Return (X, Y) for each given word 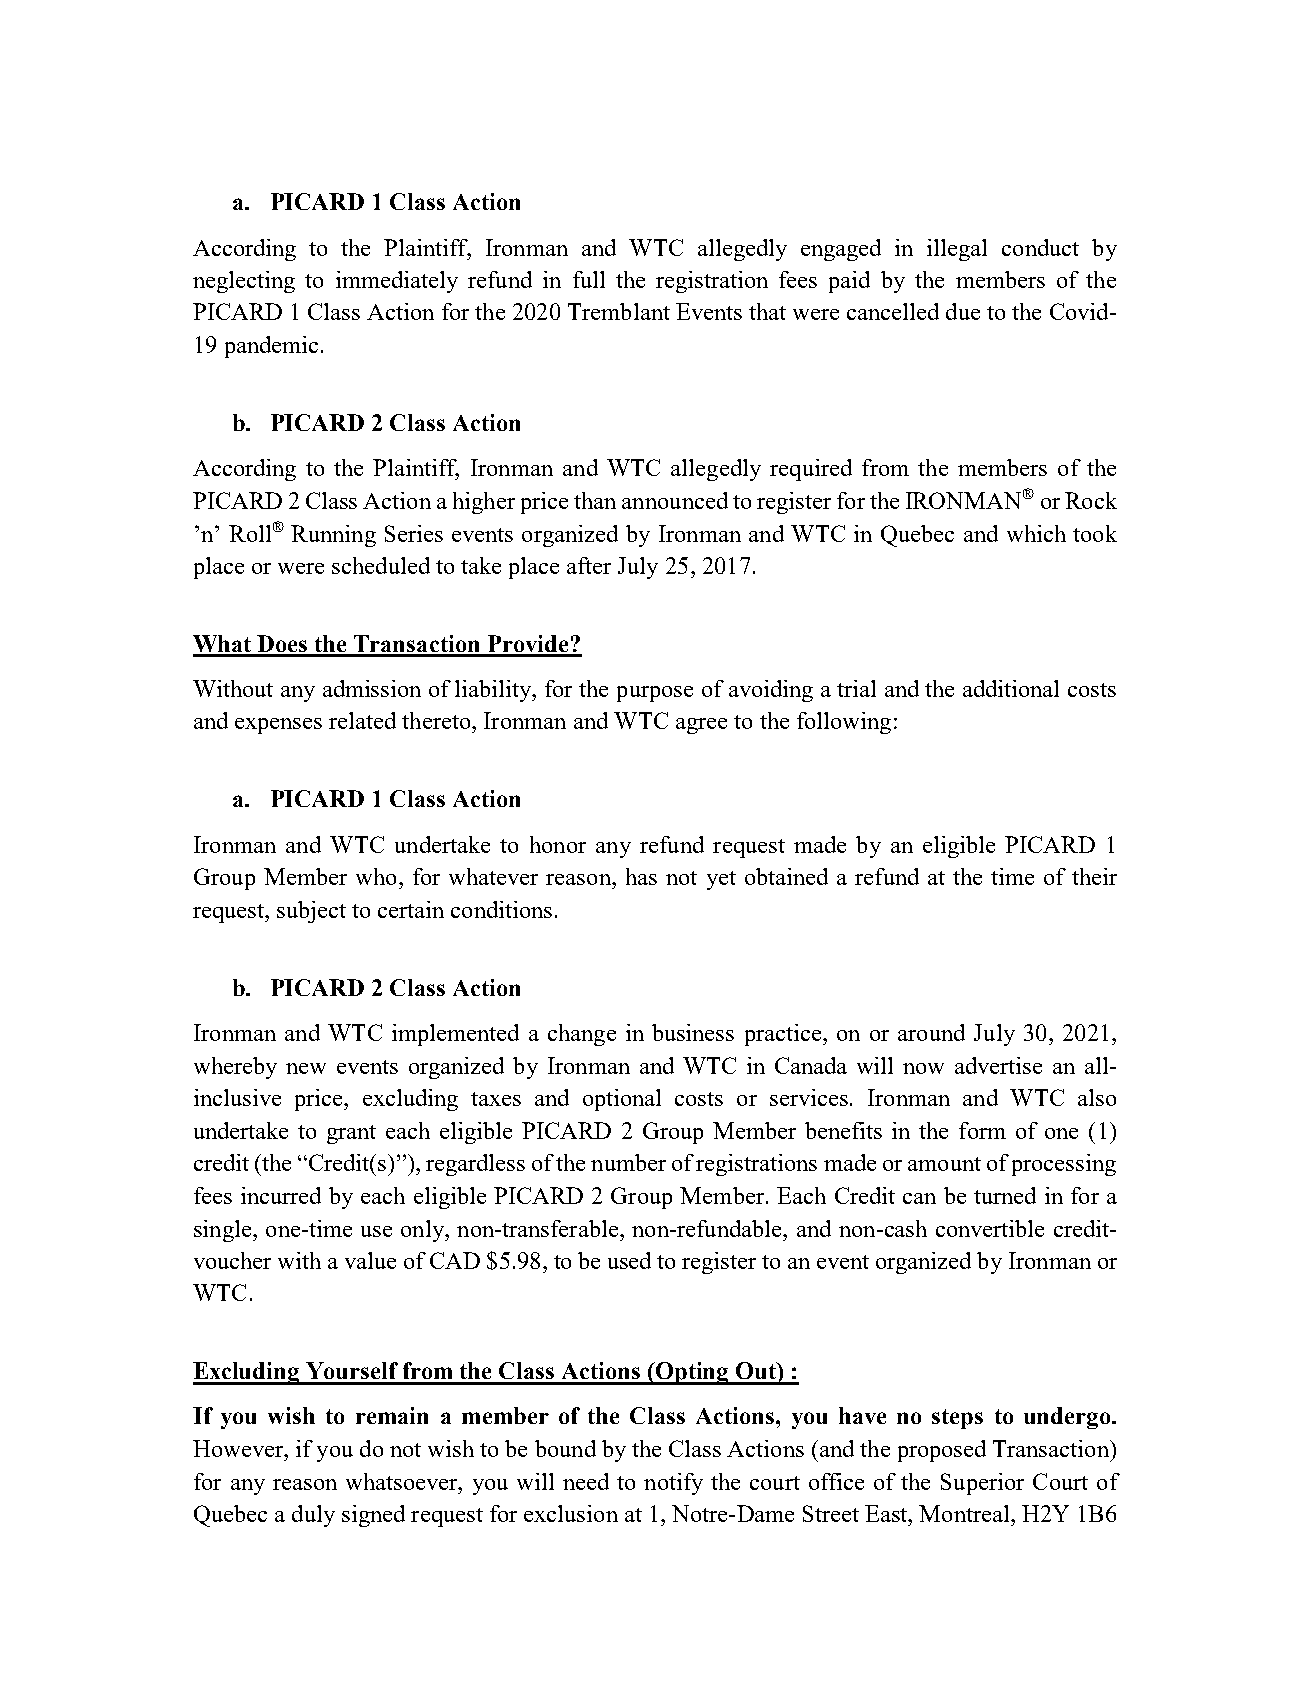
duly (313, 1516)
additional (1011, 688)
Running (333, 536)
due (963, 311)
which (1036, 533)
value (370, 1260)
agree (701, 726)
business (693, 1032)
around (931, 1032)
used (629, 1260)
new (306, 1068)
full (589, 279)
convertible (990, 1228)
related (362, 720)
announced (675, 500)
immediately (397, 282)
